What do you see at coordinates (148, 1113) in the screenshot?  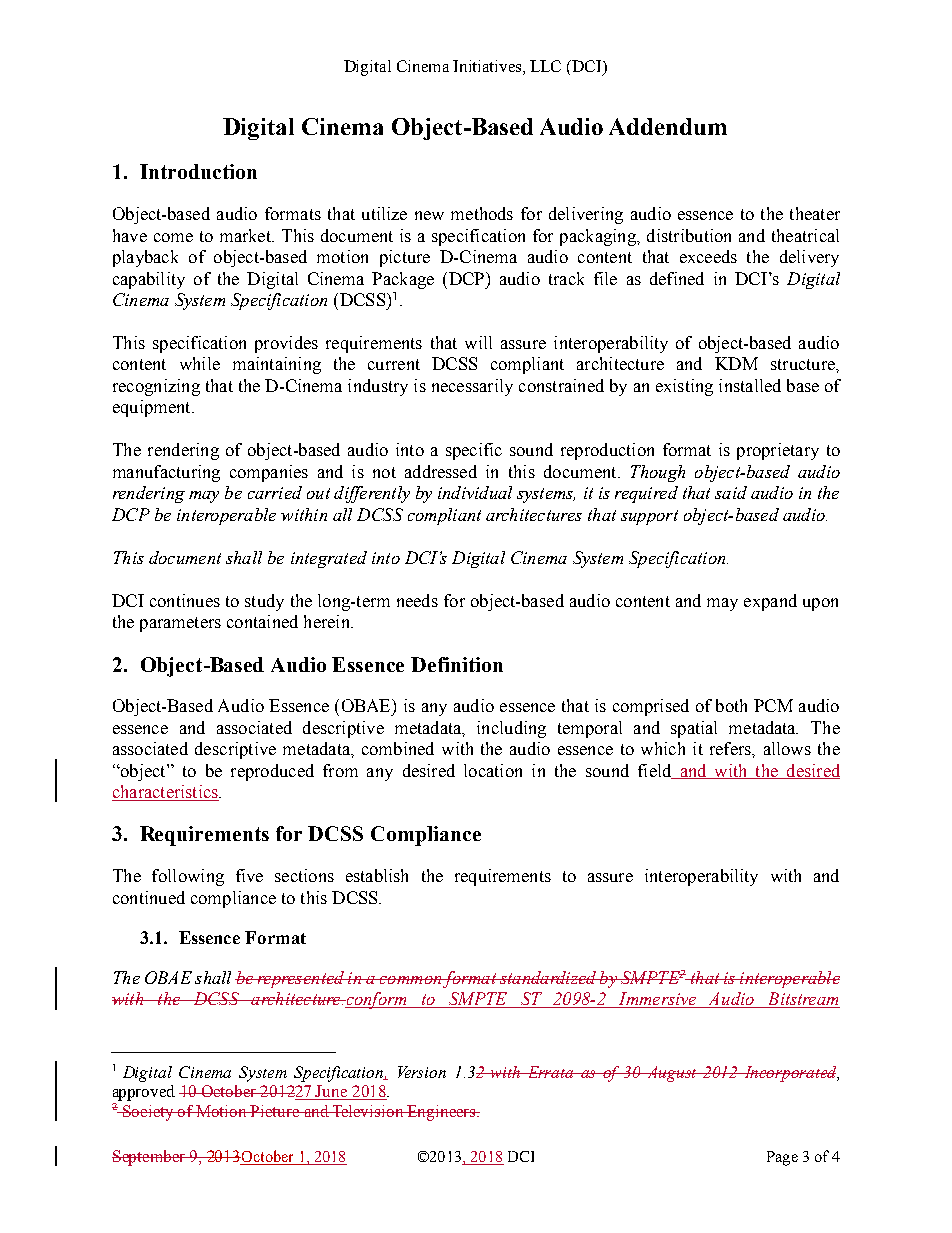 I see `Society` at bounding box center [148, 1113].
